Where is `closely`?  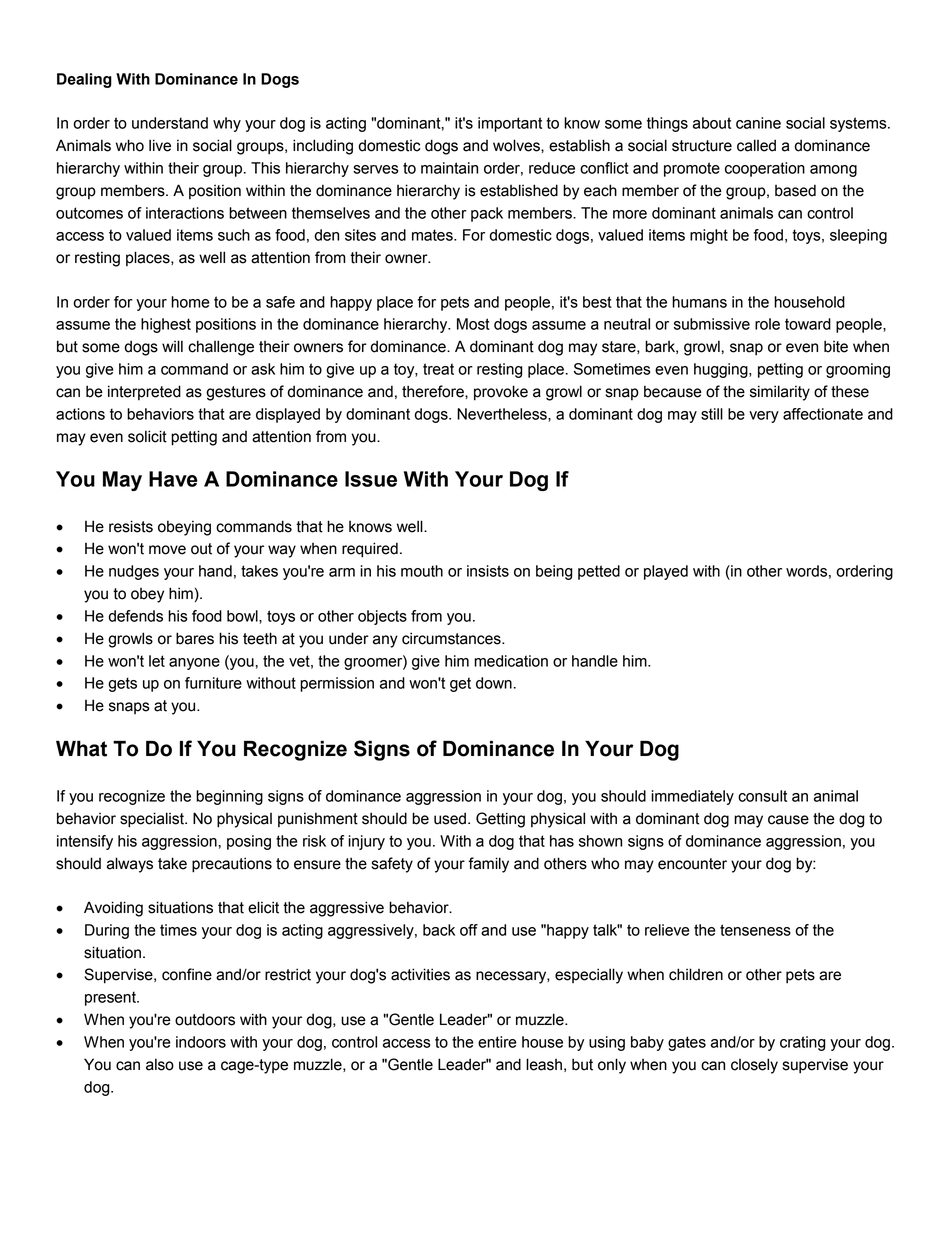 closely is located at coordinates (754, 1066).
